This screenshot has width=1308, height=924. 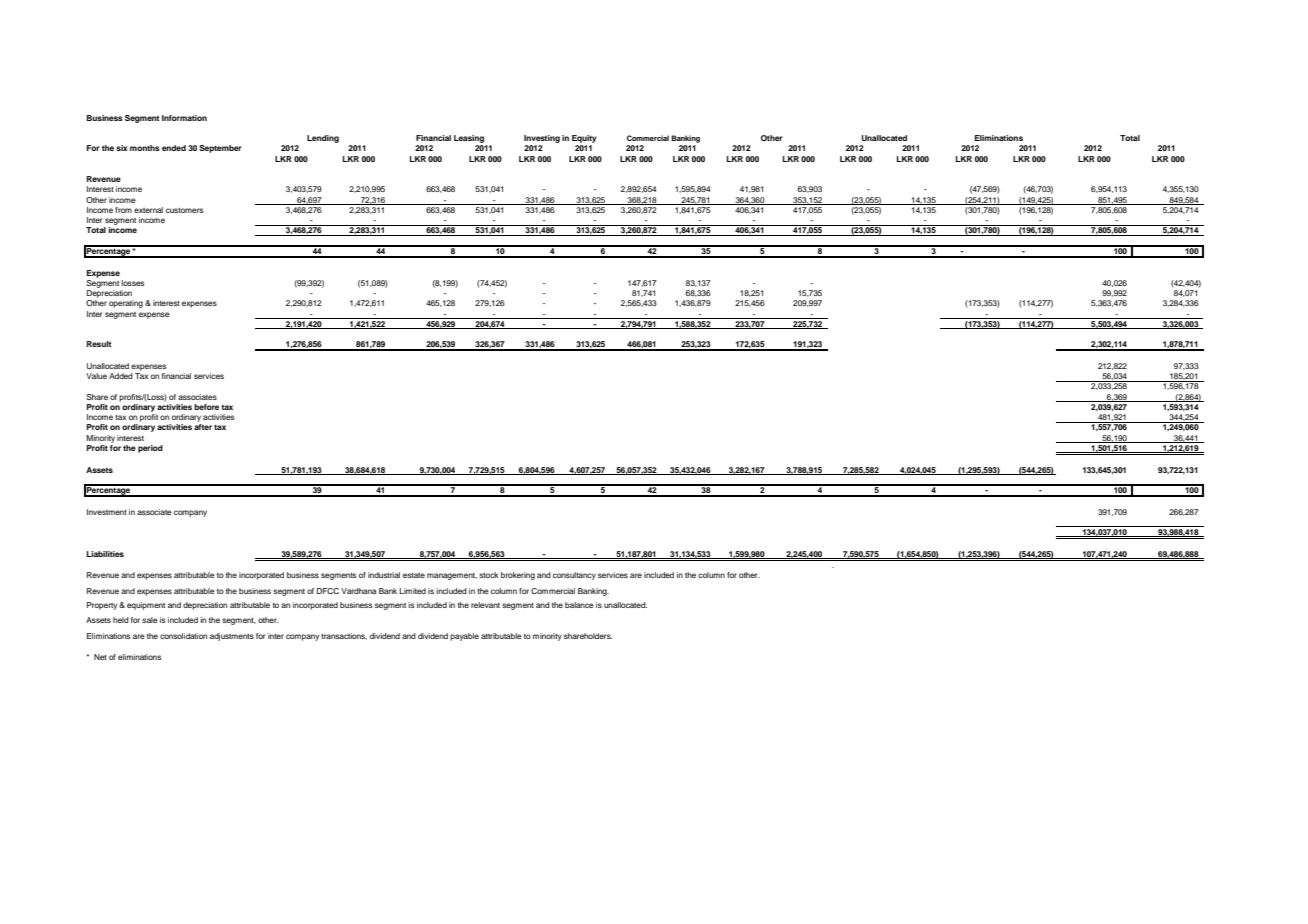 I want to click on payable, so click(x=464, y=637).
